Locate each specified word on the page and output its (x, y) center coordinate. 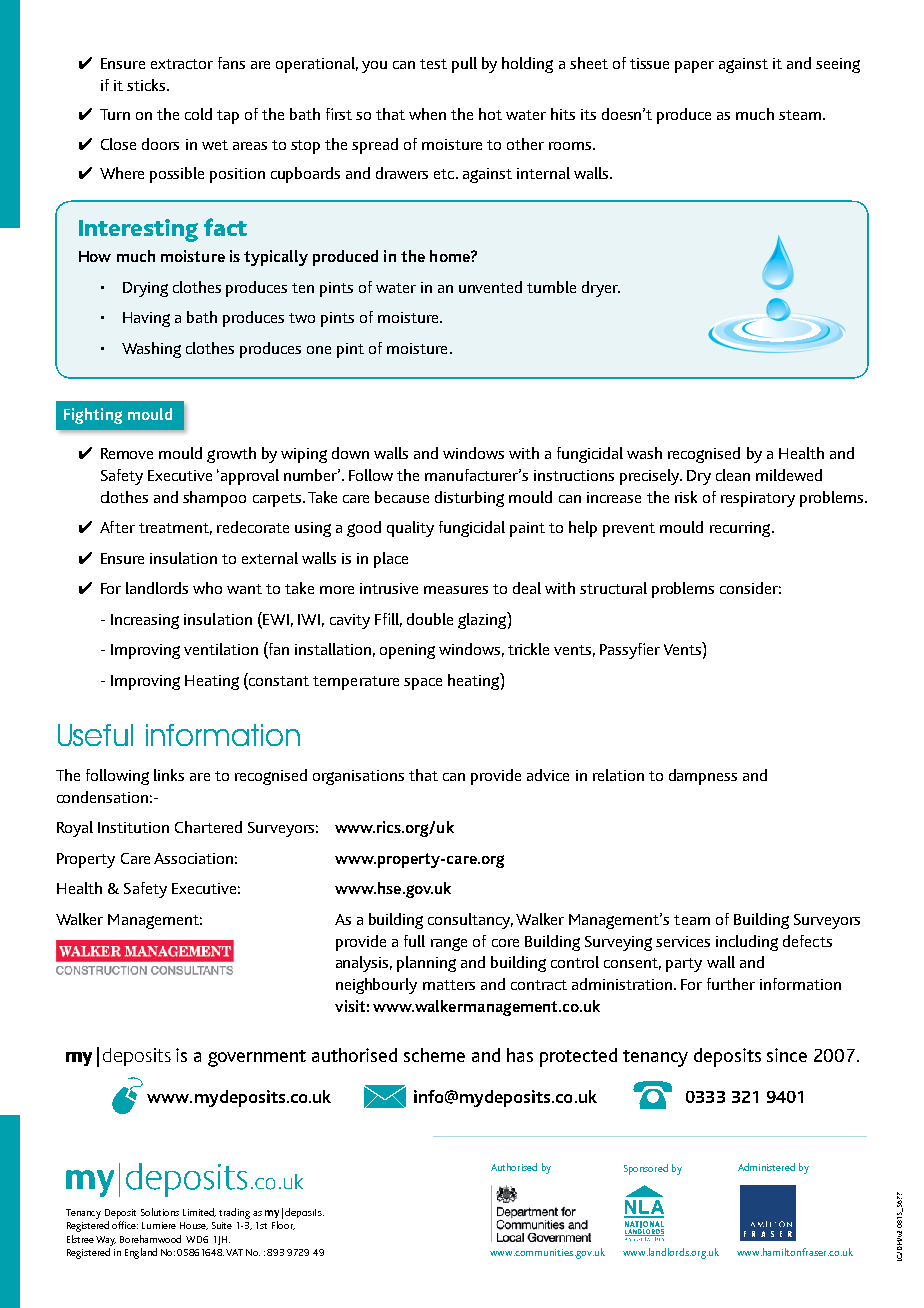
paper (694, 67)
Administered (766, 1167)
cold (198, 114)
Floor (283, 1225)
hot (490, 114)
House (194, 1226)
